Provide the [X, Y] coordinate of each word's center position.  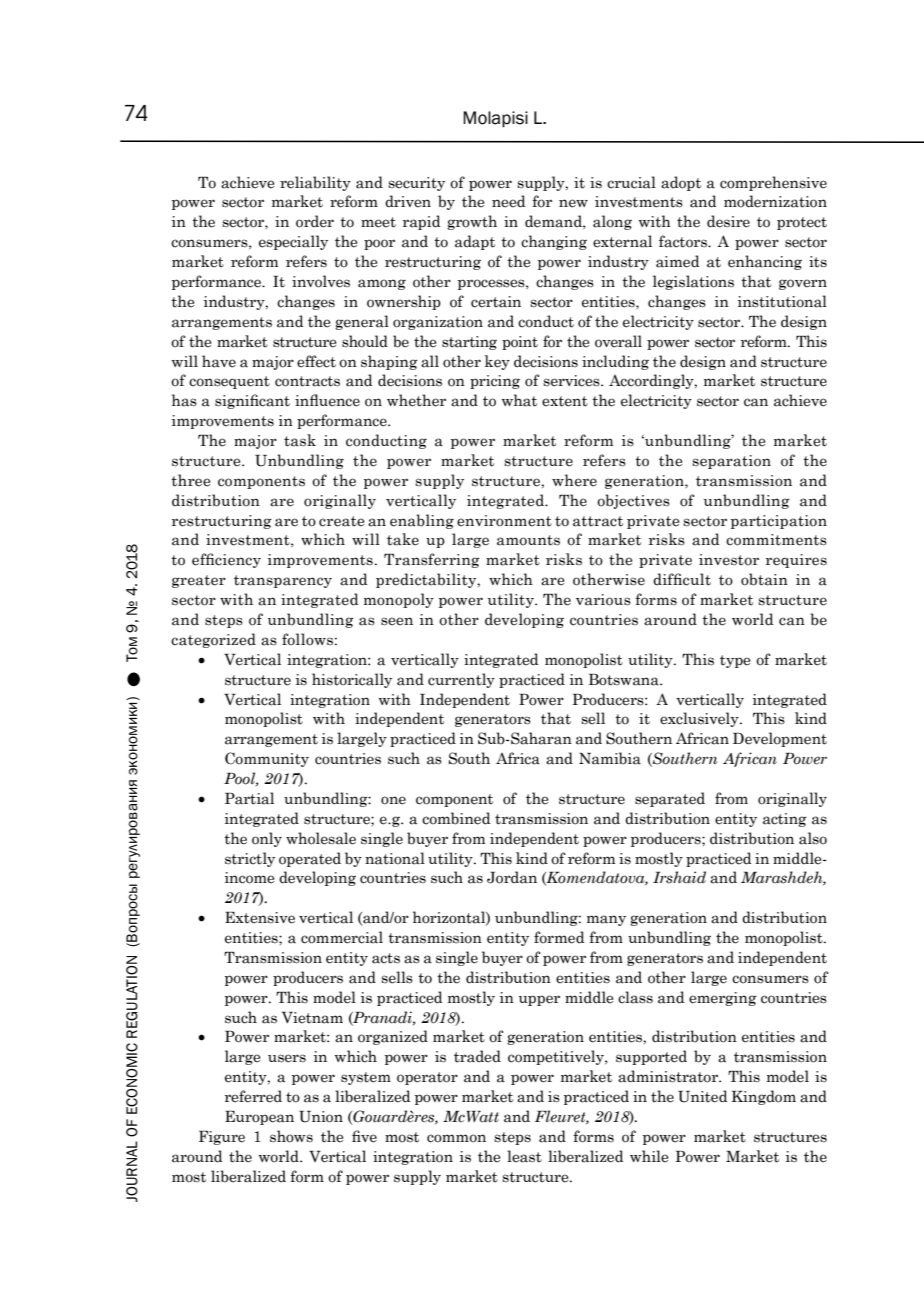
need [508, 201]
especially [293, 242]
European [259, 1118]
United [702, 1096]
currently [461, 680]
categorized [213, 640]
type [735, 661]
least [524, 1156]
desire [728, 221]
